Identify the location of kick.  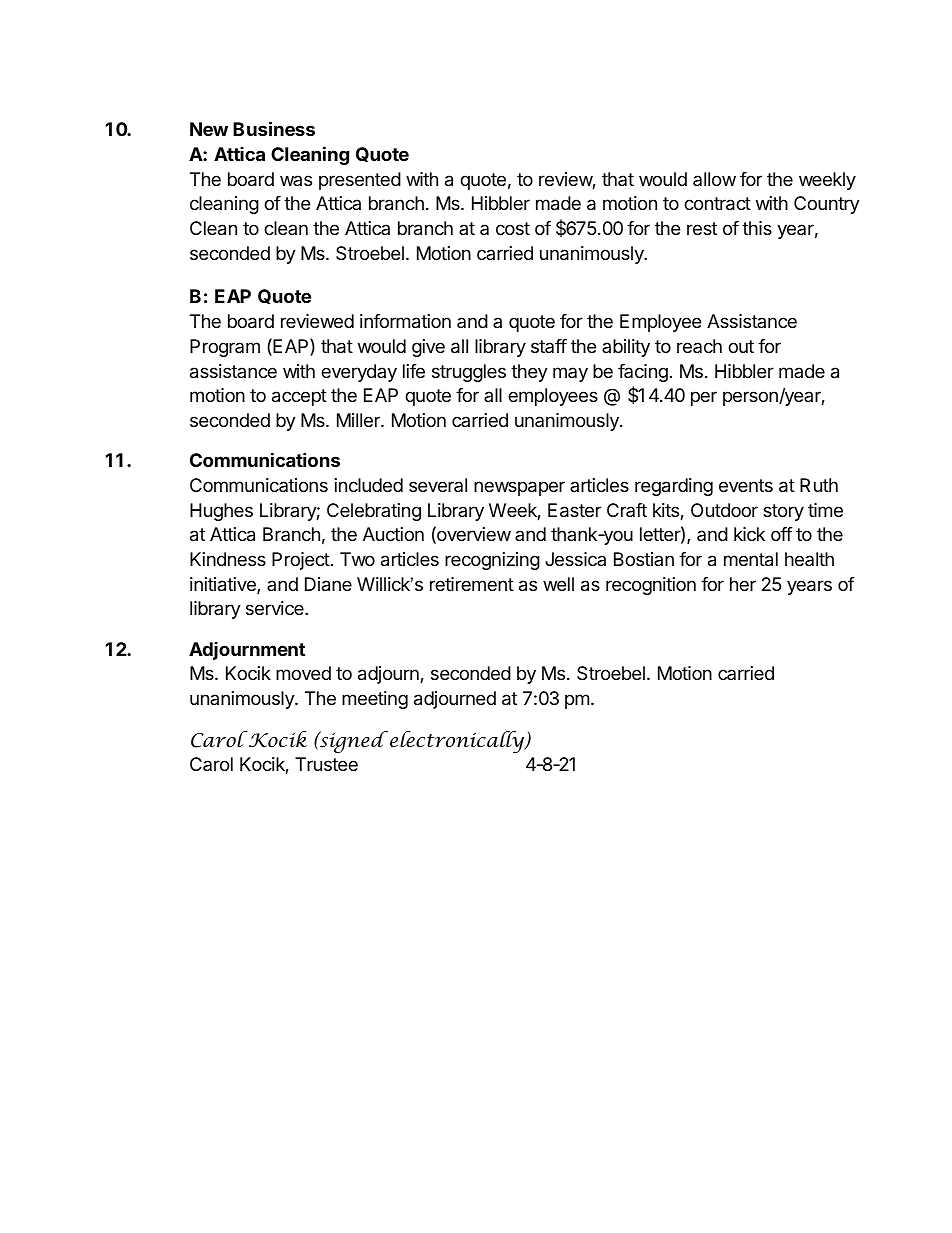
(749, 534).
